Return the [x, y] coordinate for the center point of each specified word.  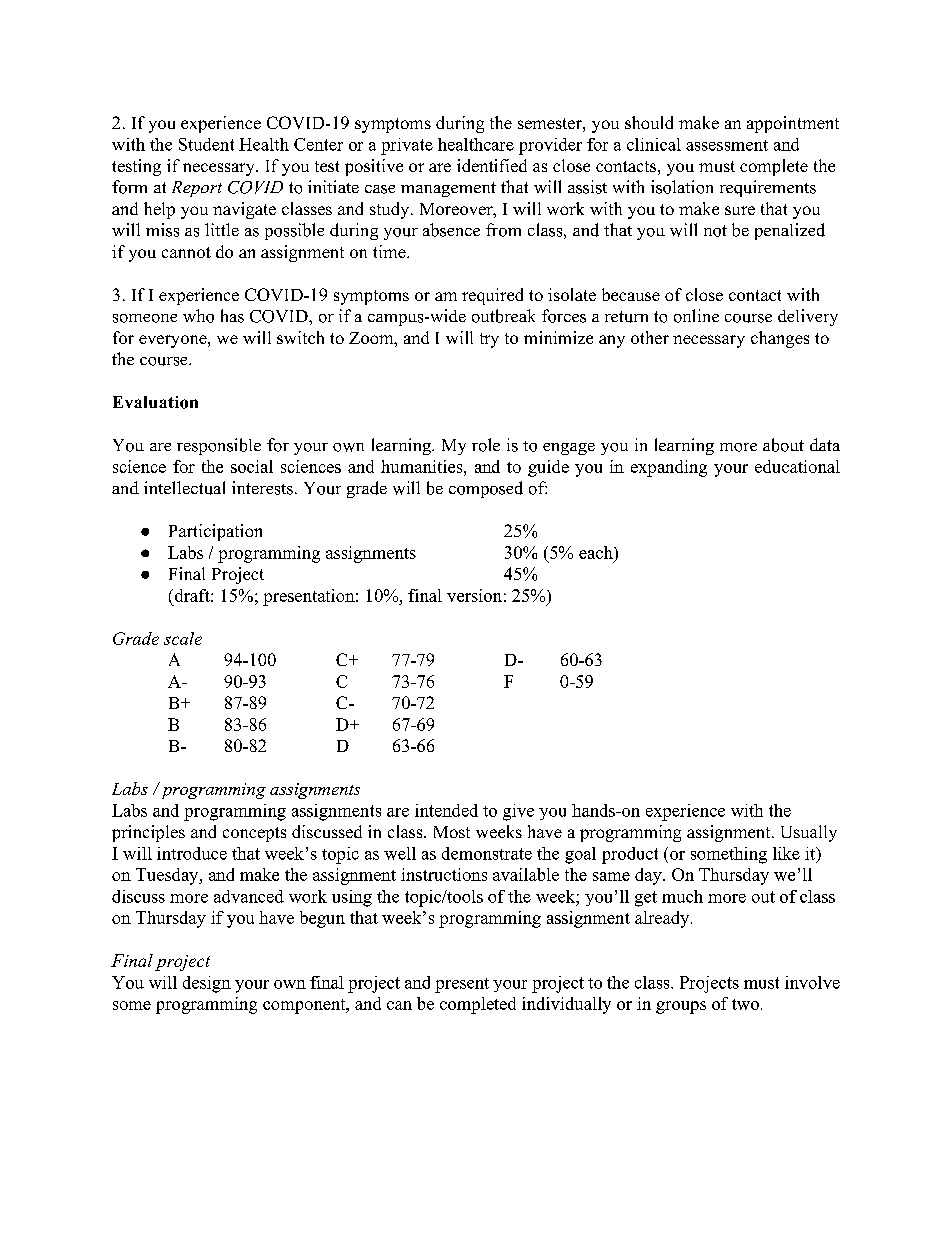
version [474, 595]
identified [492, 165]
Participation [215, 532]
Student [206, 144]
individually [566, 1005]
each [597, 552]
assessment [727, 145]
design [207, 984]
